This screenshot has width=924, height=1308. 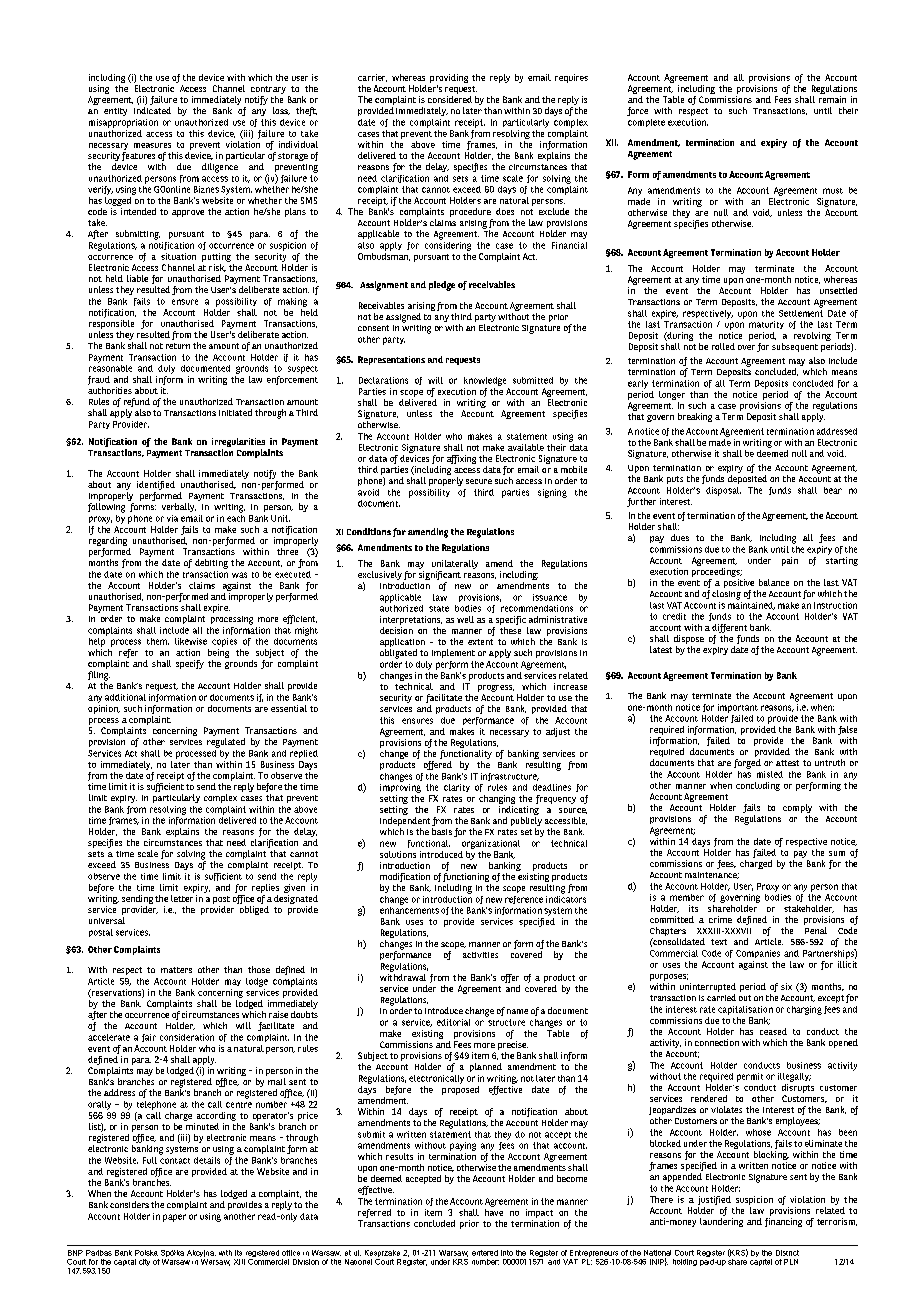 What do you see at coordinates (453, 653) in the screenshot?
I see `implement` at bounding box center [453, 653].
